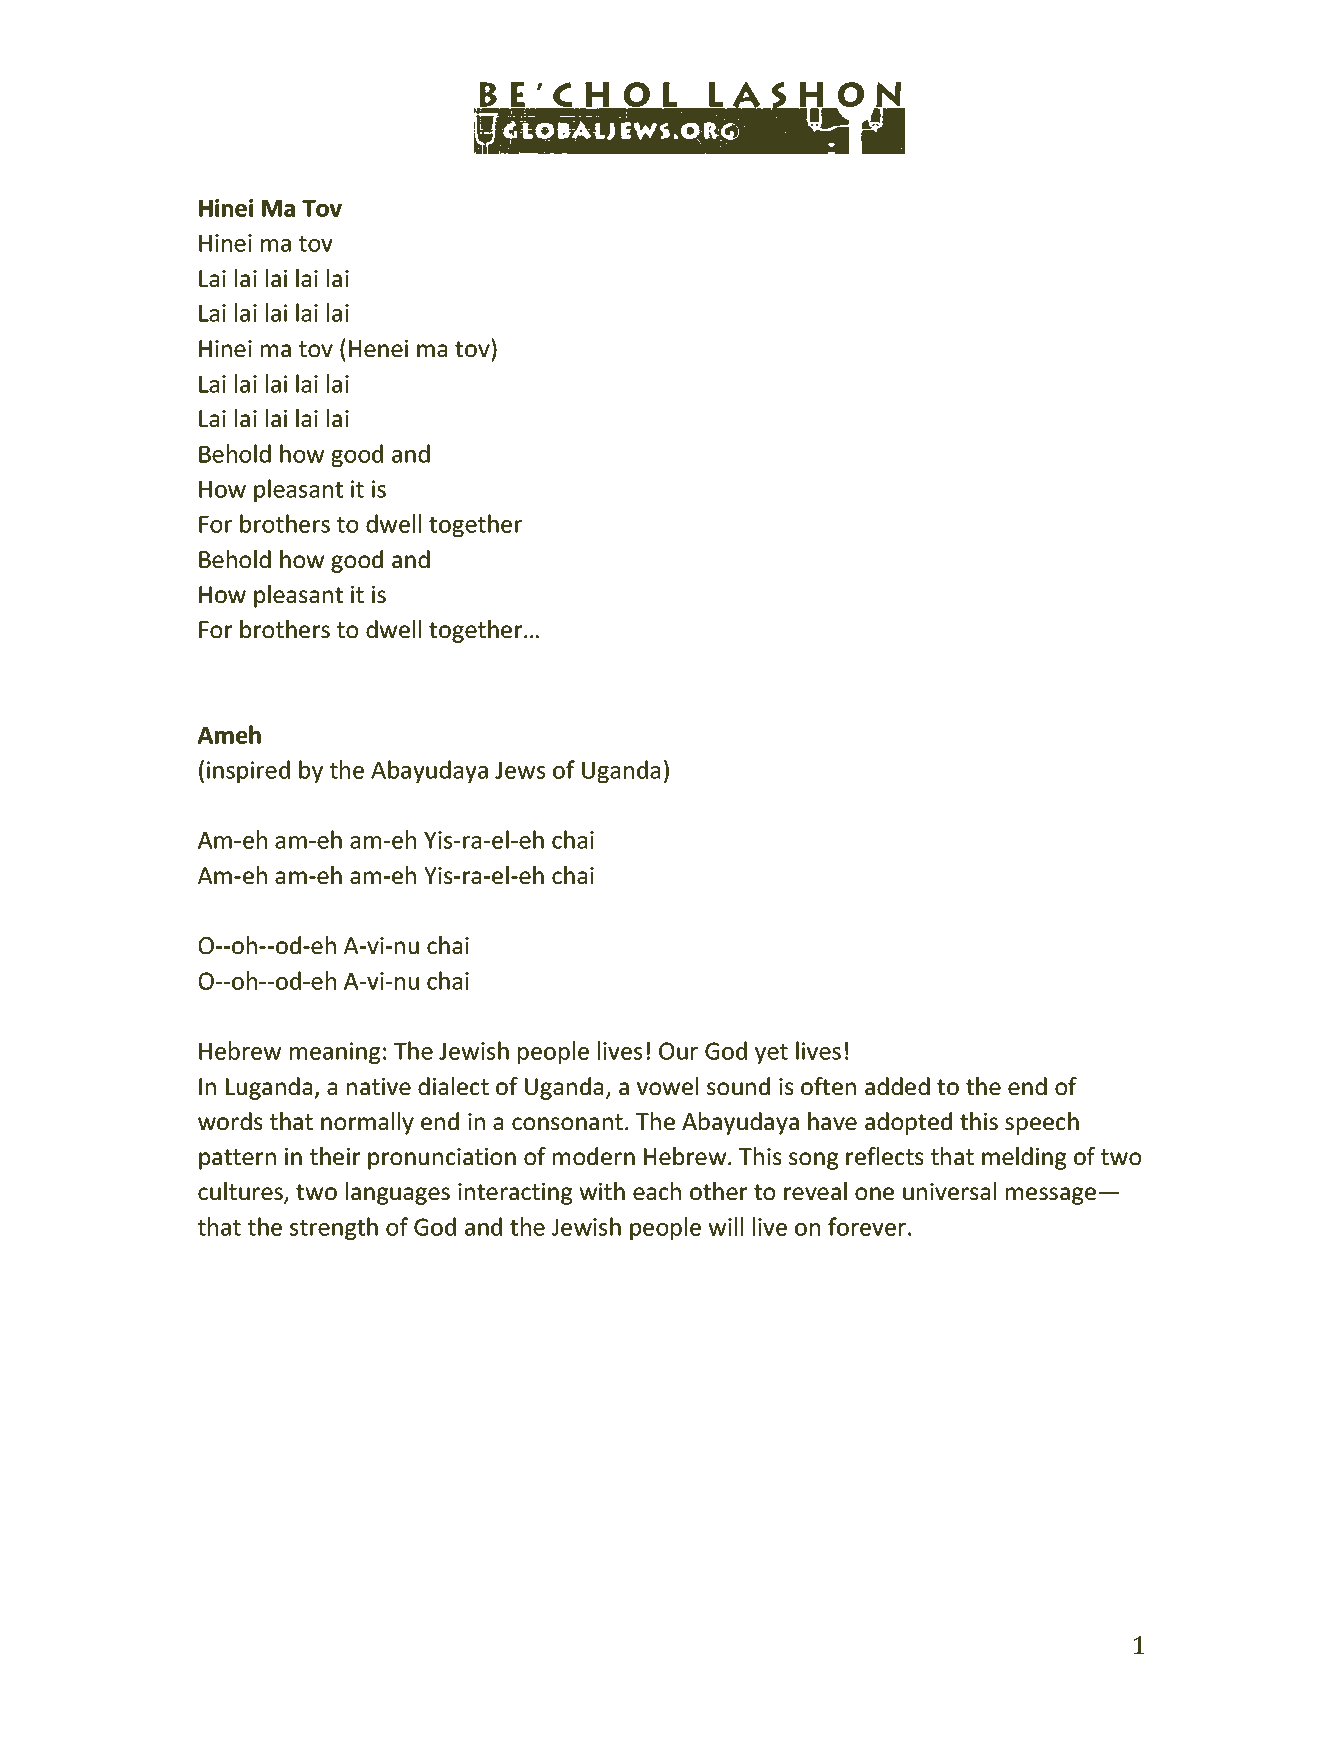 The width and height of the page is (1344, 1739). Describe the element at coordinates (334, 1228) in the page. I see `strength` at that location.
